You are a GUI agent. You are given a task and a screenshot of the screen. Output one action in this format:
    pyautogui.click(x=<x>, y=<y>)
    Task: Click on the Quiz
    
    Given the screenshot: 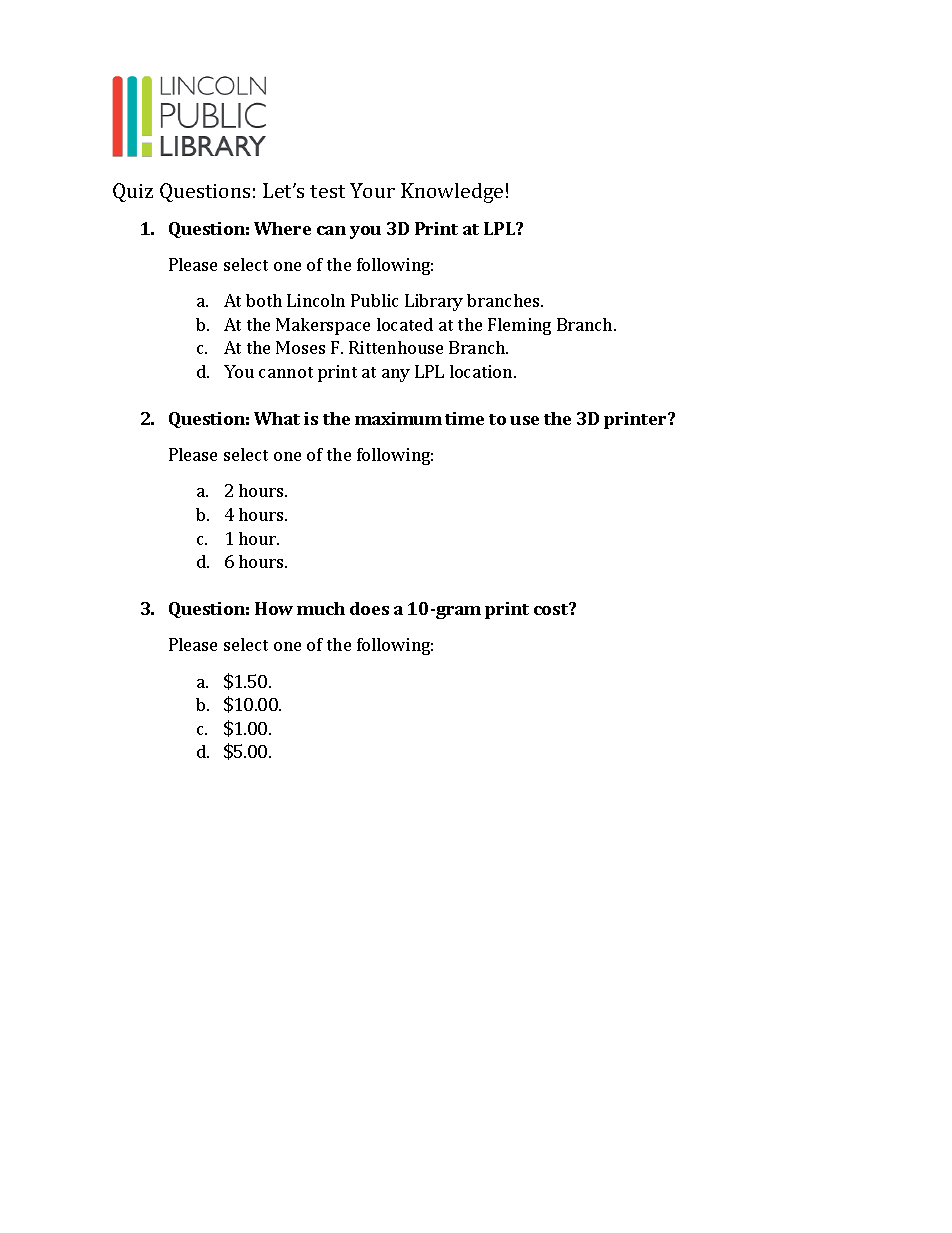 What is the action you would take?
    pyautogui.click(x=133, y=192)
